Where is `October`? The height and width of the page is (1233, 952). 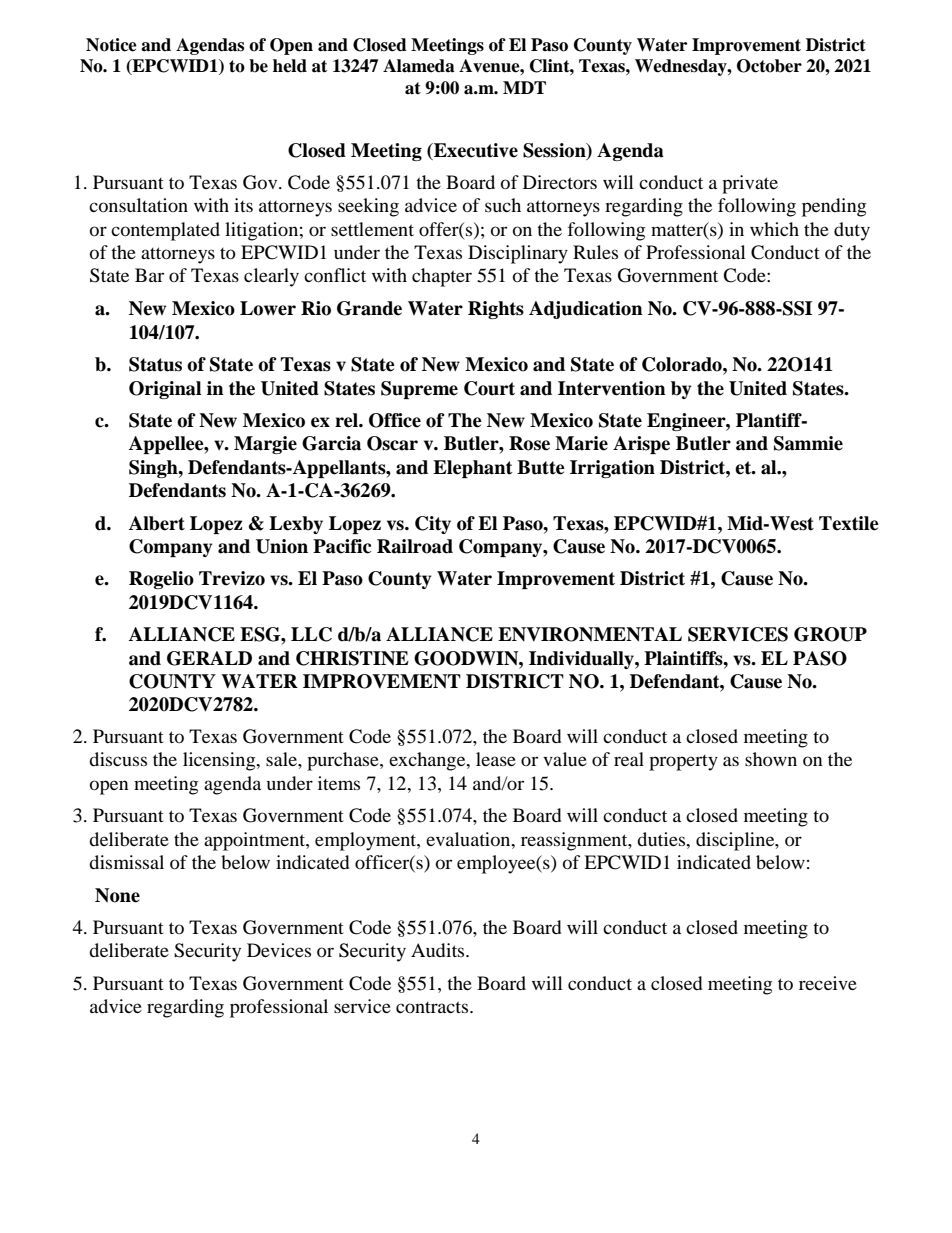
October is located at coordinates (769, 66).
